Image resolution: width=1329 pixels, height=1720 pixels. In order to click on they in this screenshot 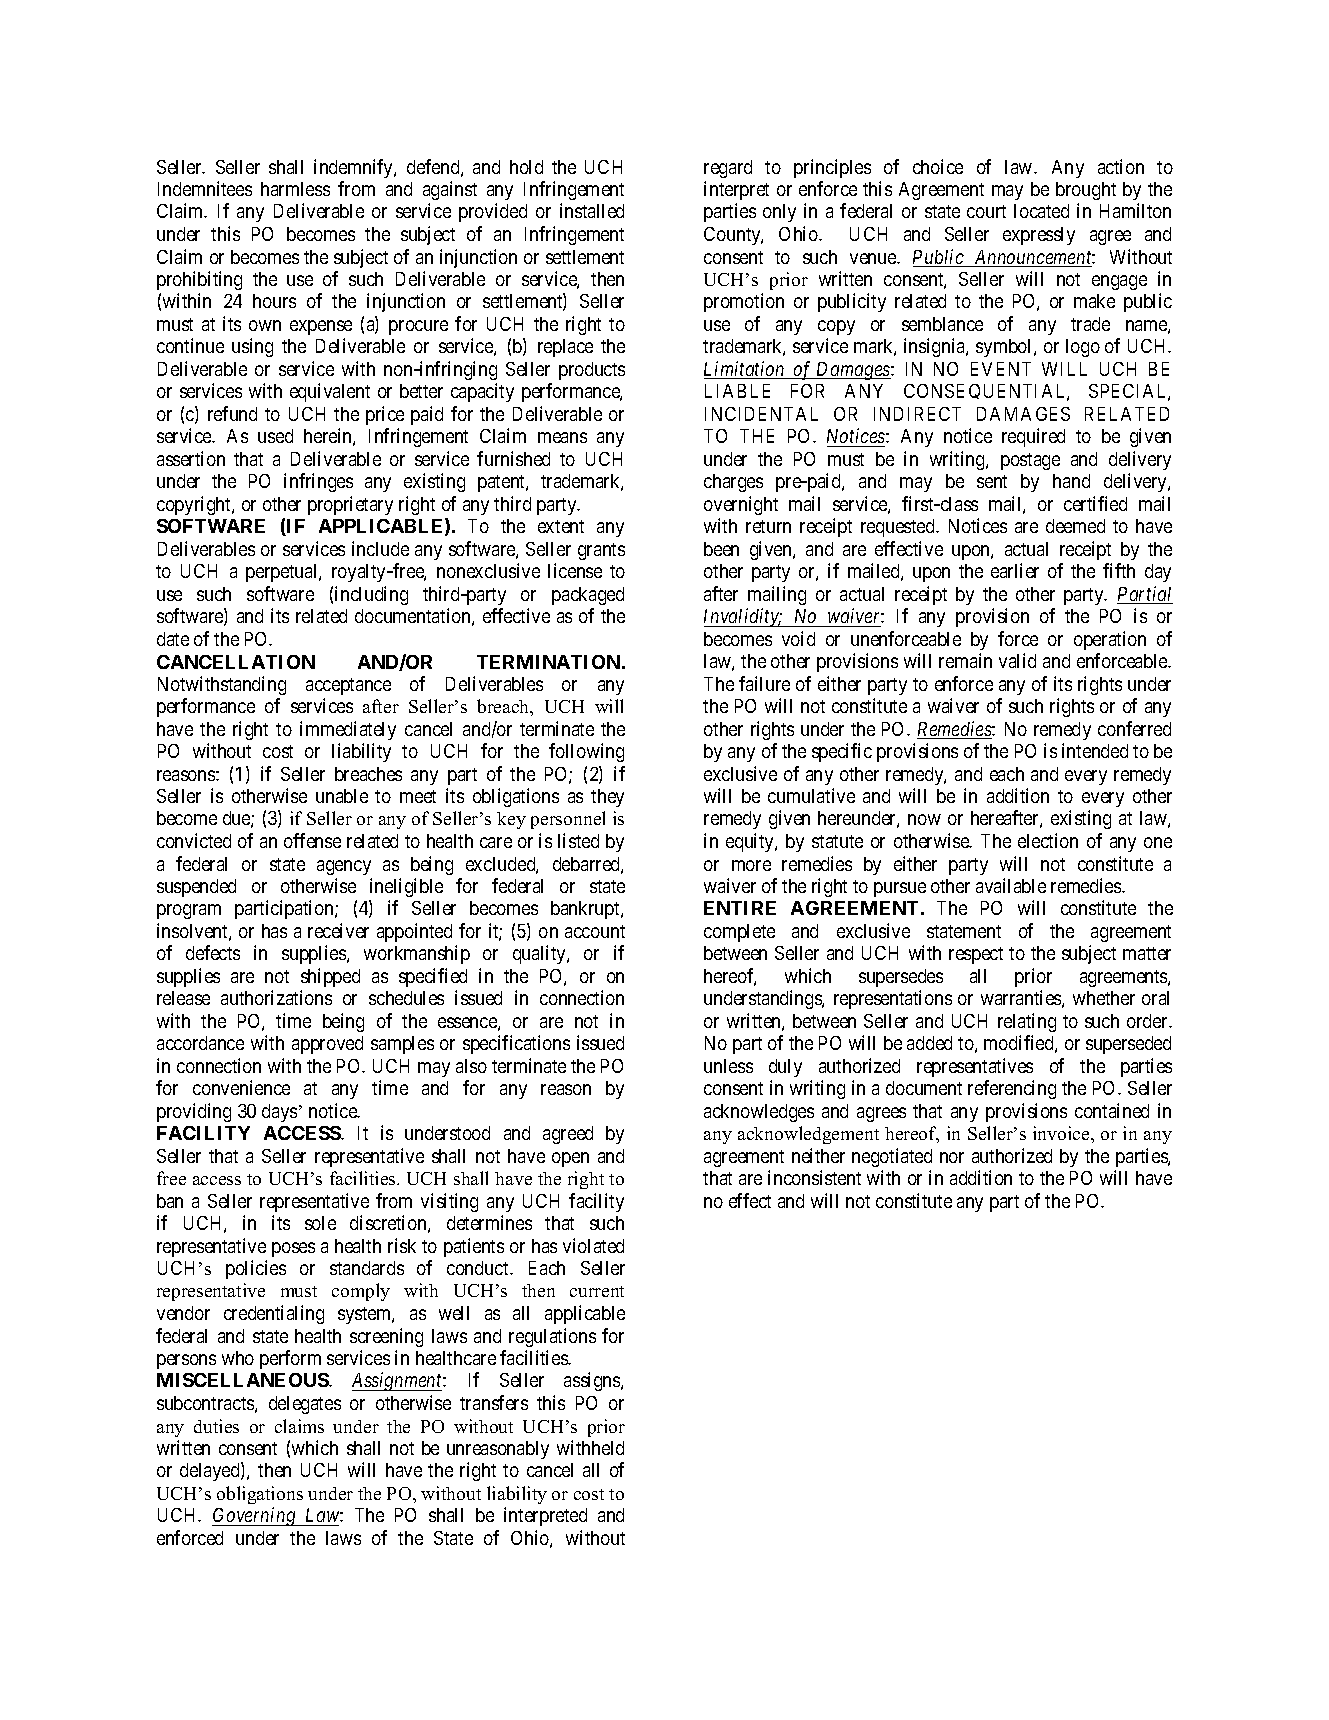, I will do `click(607, 798)`.
